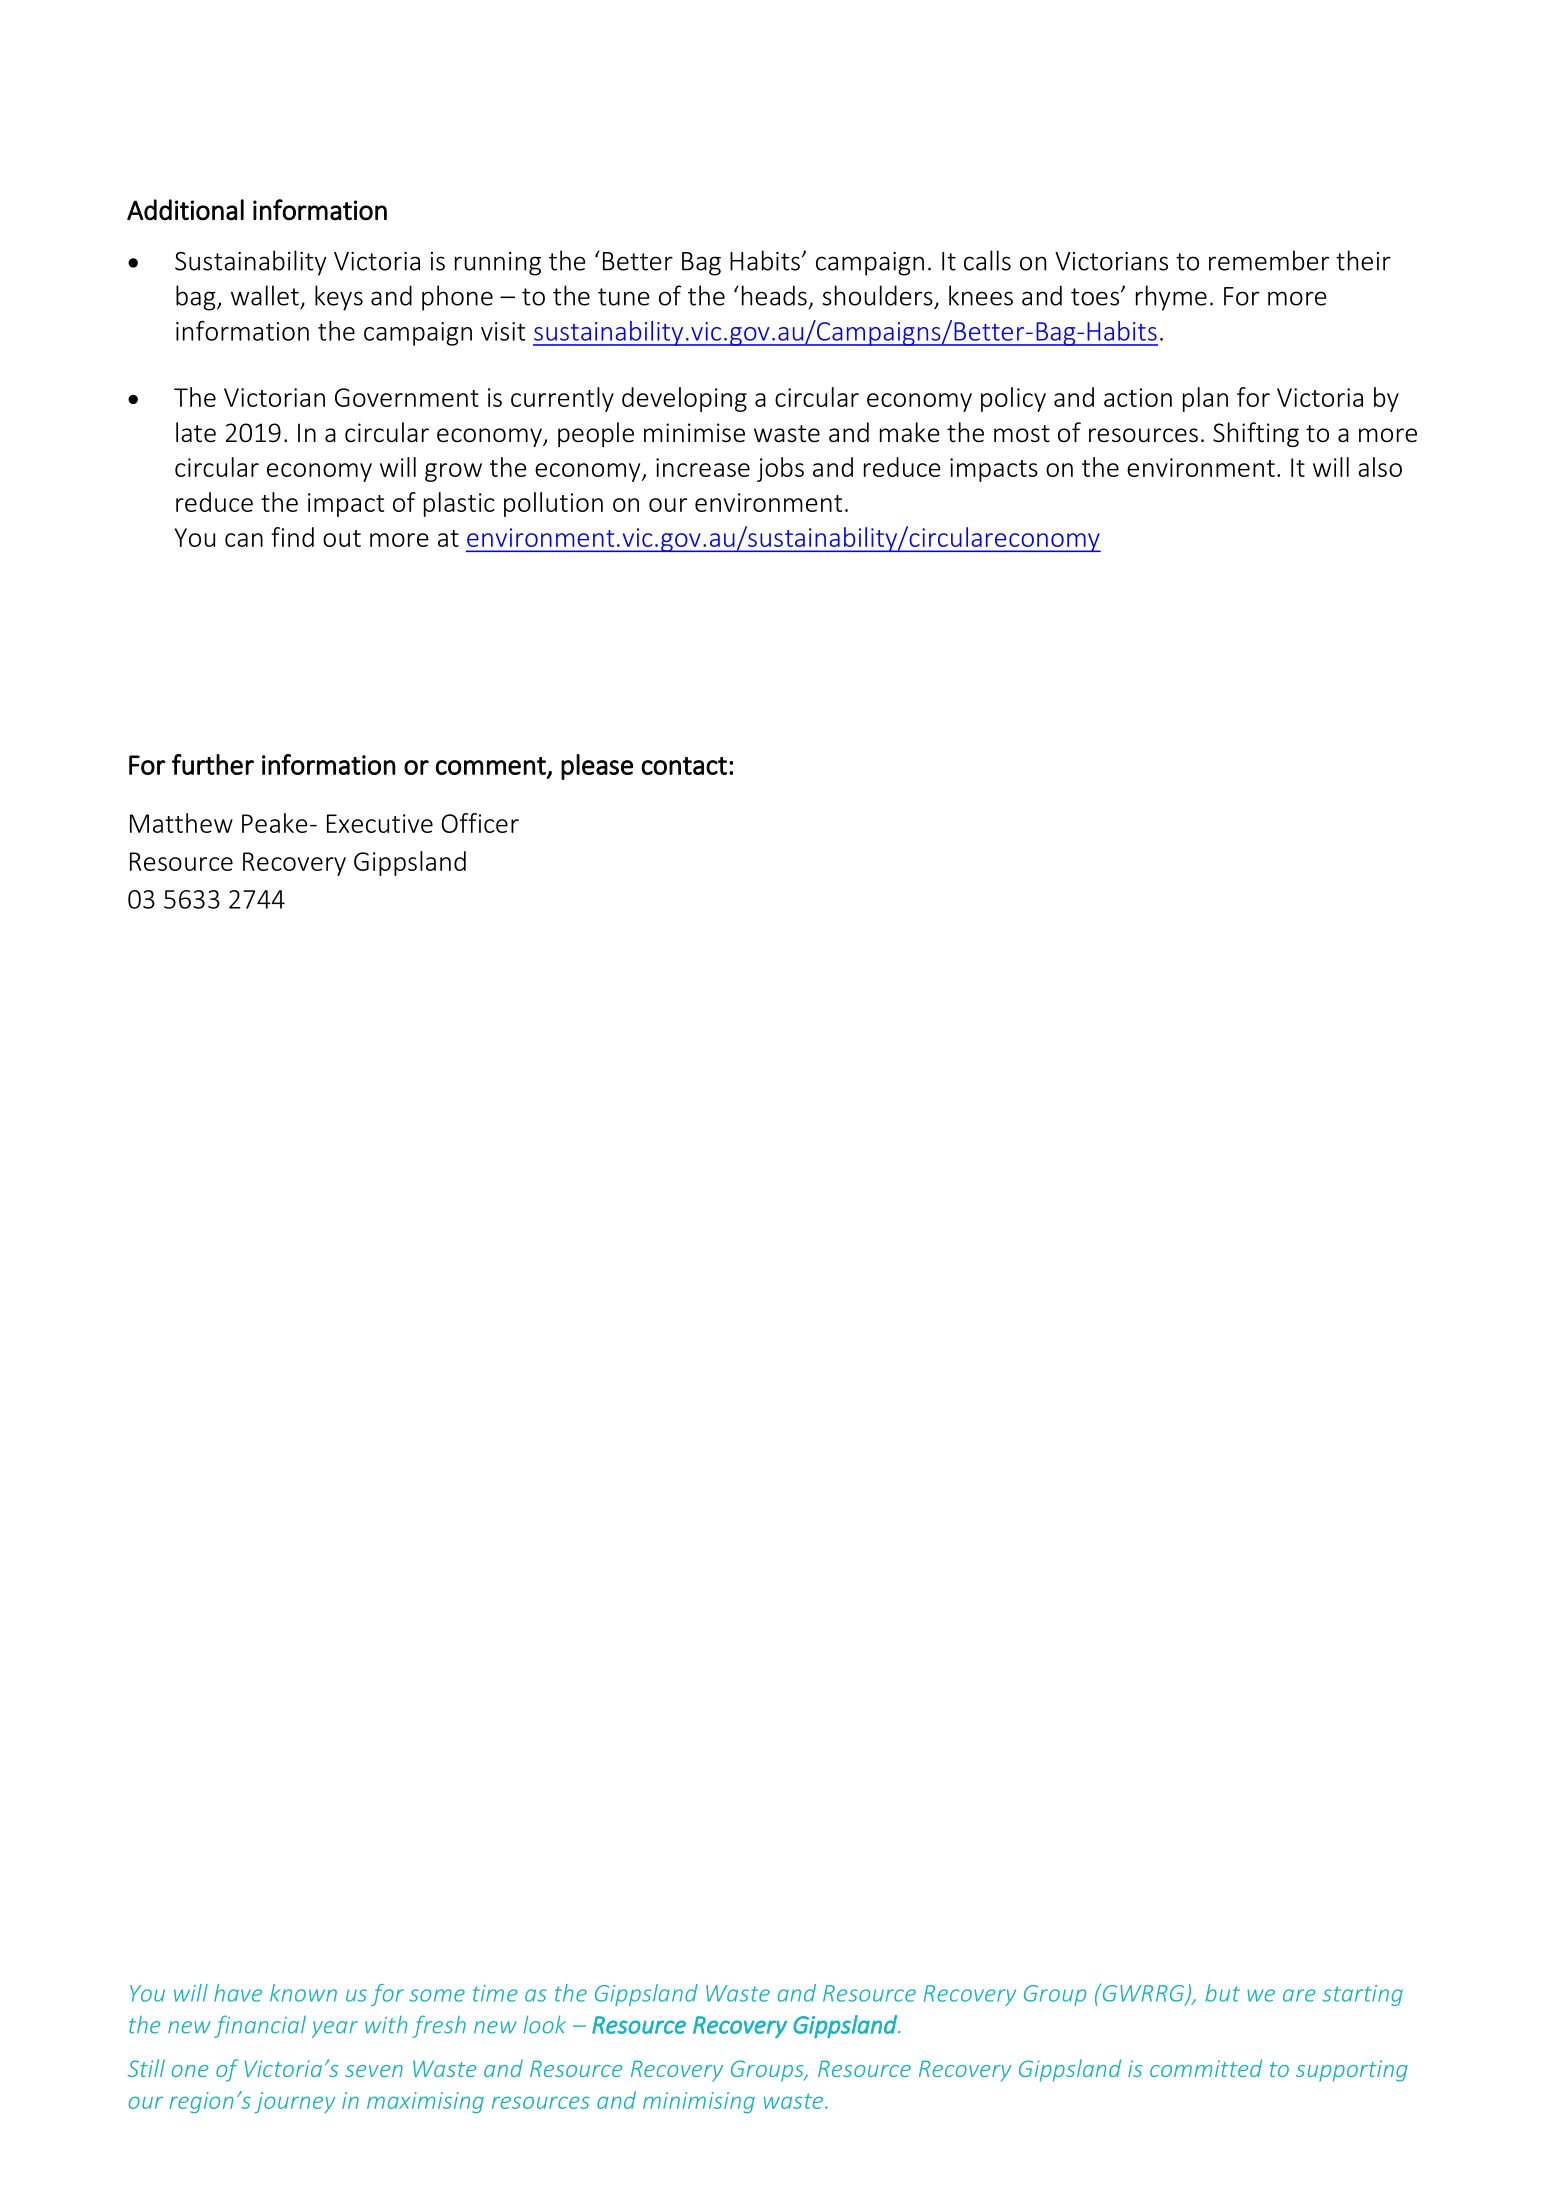 This image has width=1554, height=2197. What do you see at coordinates (495, 1993) in the image?
I see `time` at bounding box center [495, 1993].
